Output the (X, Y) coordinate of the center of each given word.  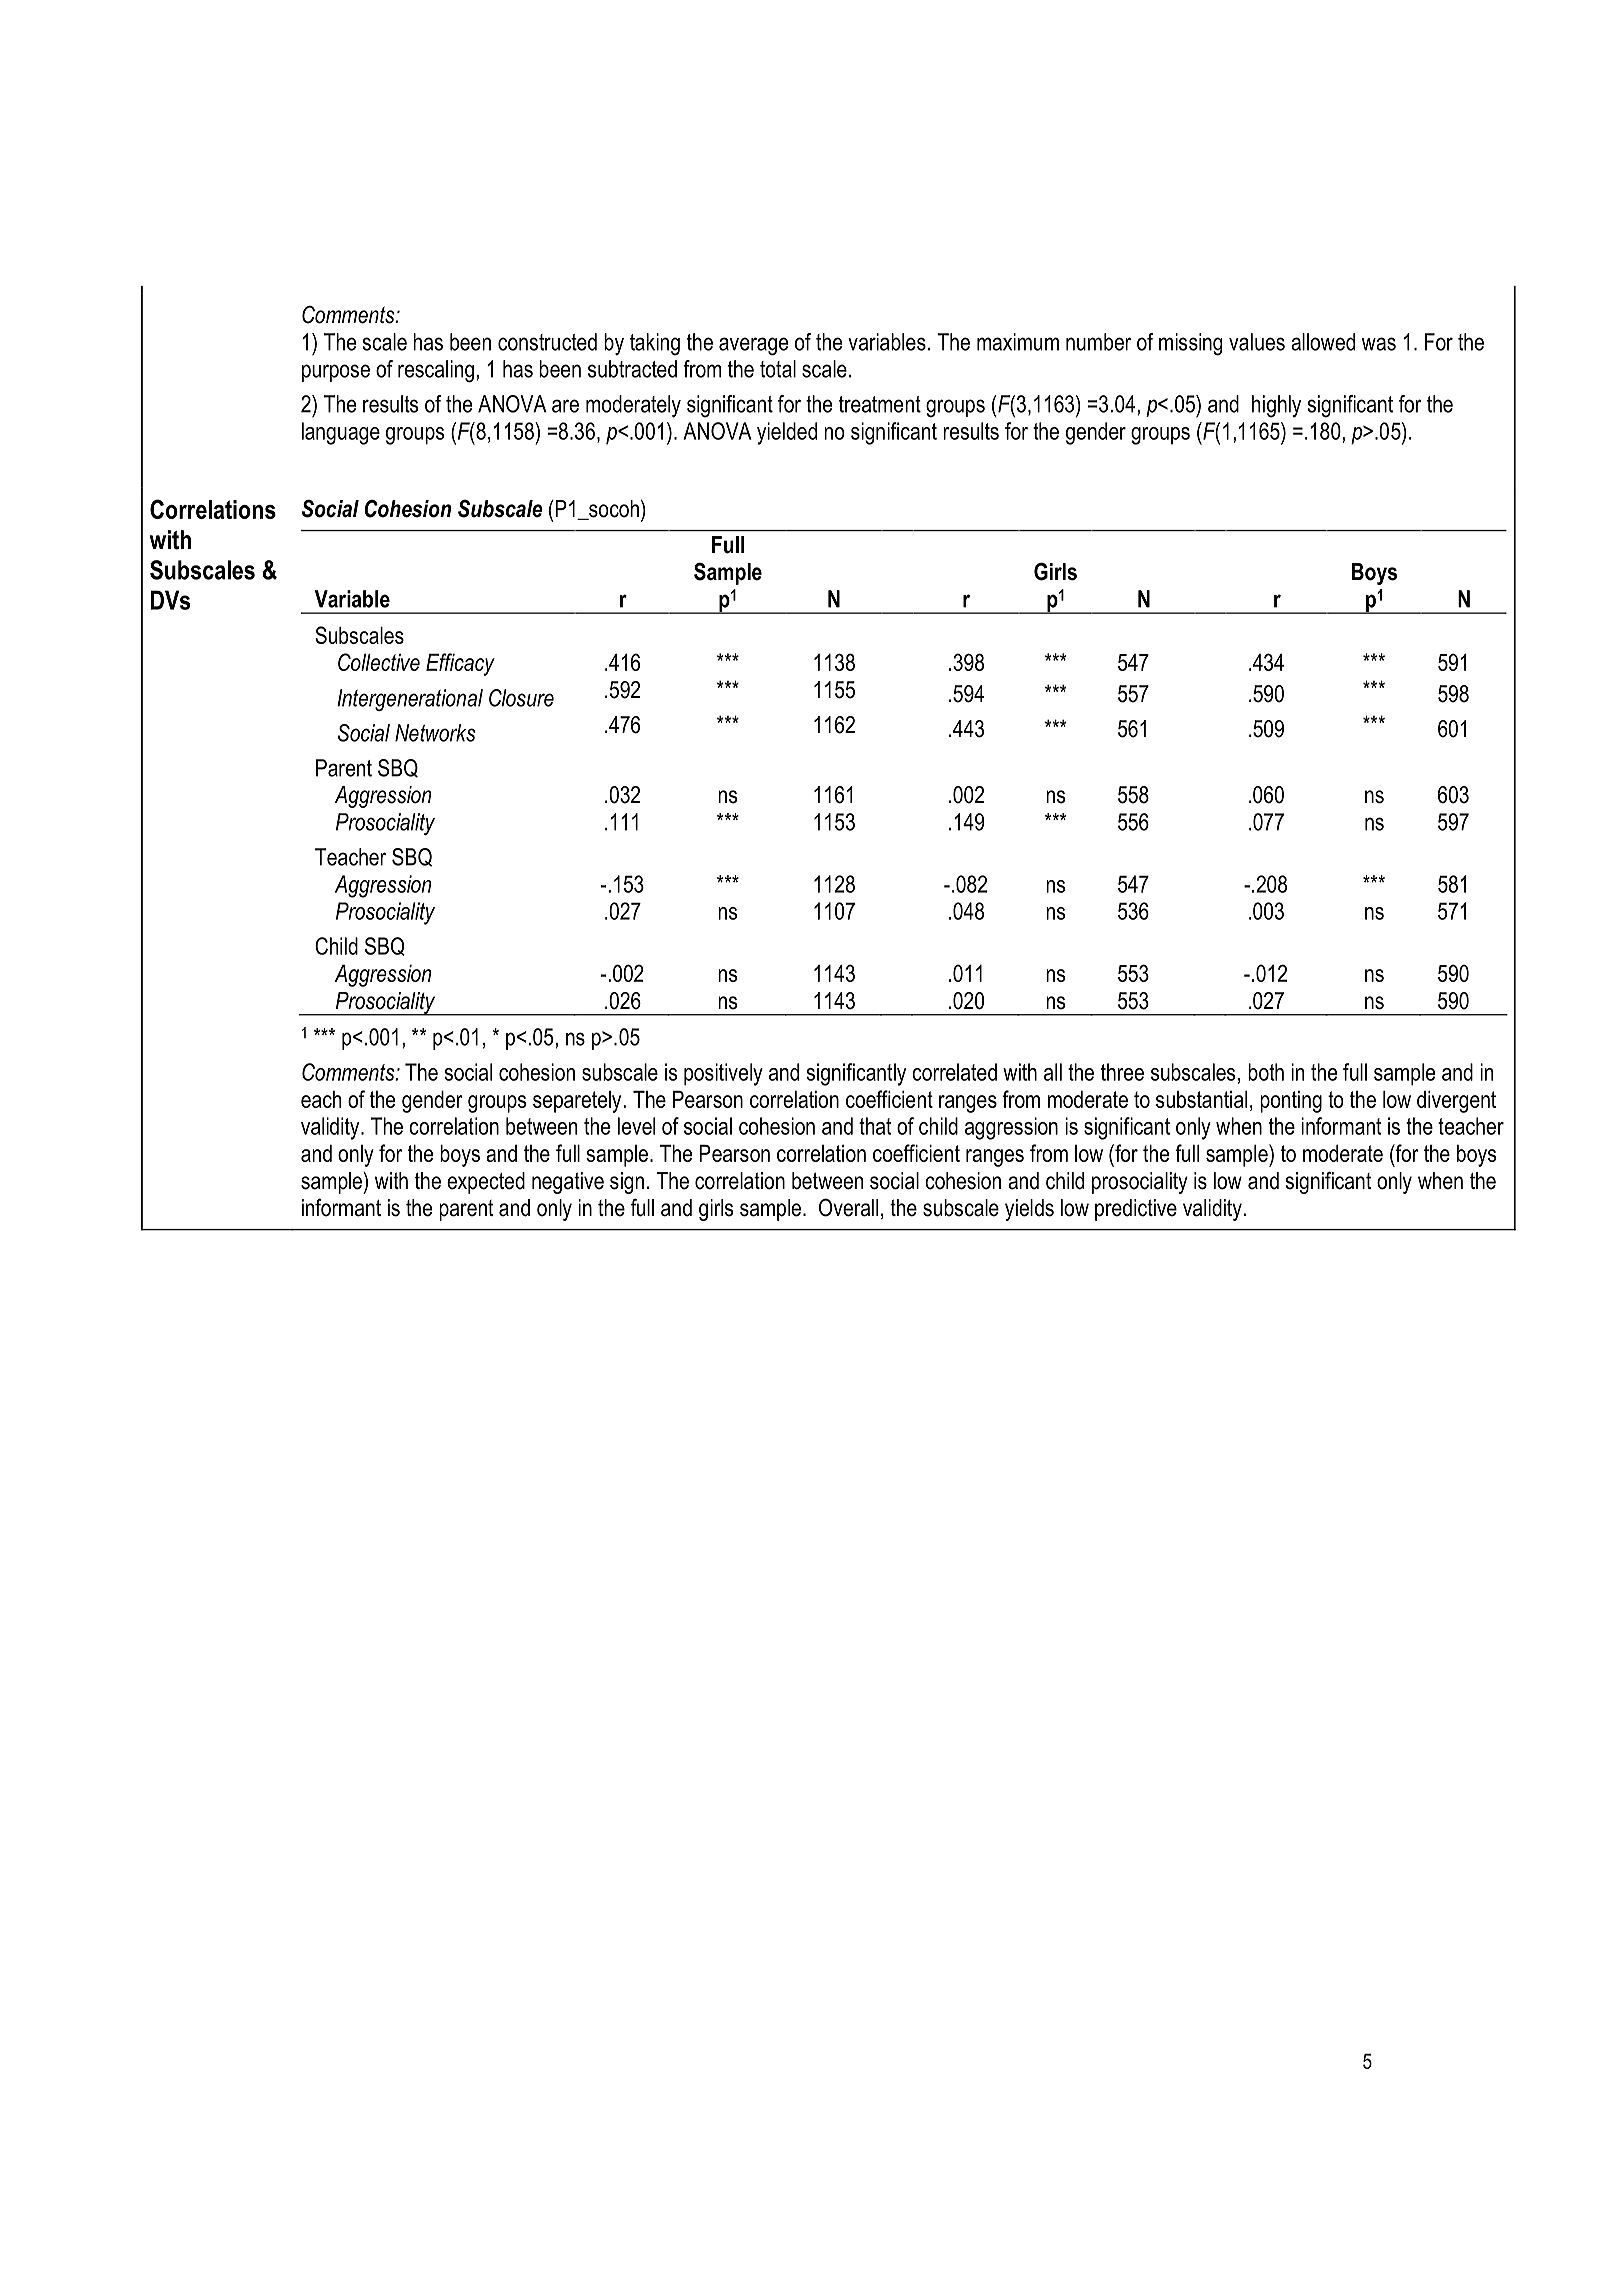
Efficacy (460, 664)
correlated (954, 1072)
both (1266, 1072)
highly (1276, 406)
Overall (848, 1207)
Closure (521, 698)
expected (486, 1183)
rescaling (436, 371)
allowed (1323, 342)
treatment (880, 404)
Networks (435, 733)
